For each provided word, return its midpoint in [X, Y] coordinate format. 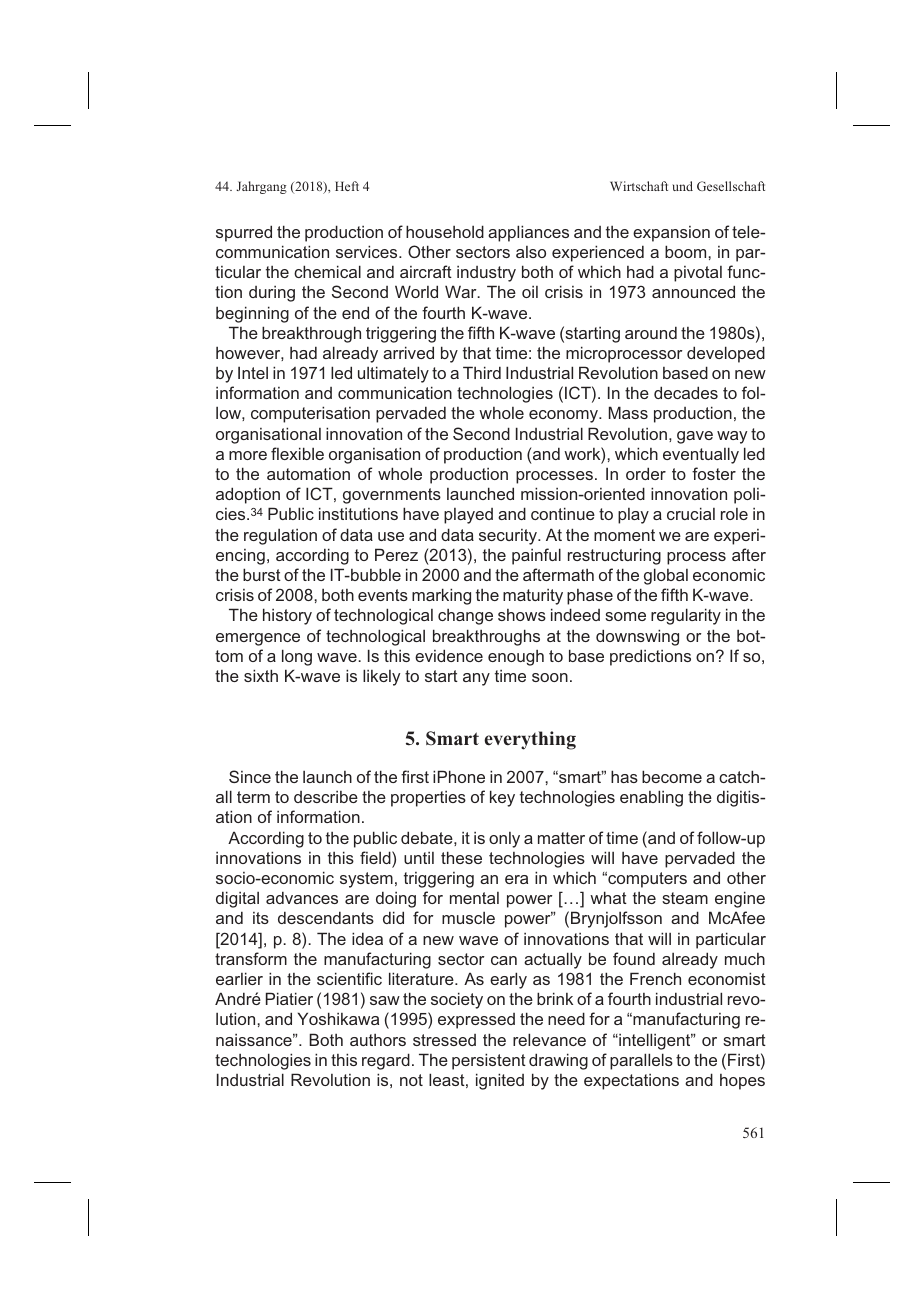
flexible [297, 453]
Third [482, 372]
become [672, 776]
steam [685, 898]
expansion [671, 234]
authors [378, 1040]
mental [474, 898]
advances [302, 897]
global [666, 576]
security [509, 537]
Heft [347, 186]
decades [686, 392]
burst [262, 574]
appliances [528, 233]
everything [530, 740]
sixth [261, 675]
